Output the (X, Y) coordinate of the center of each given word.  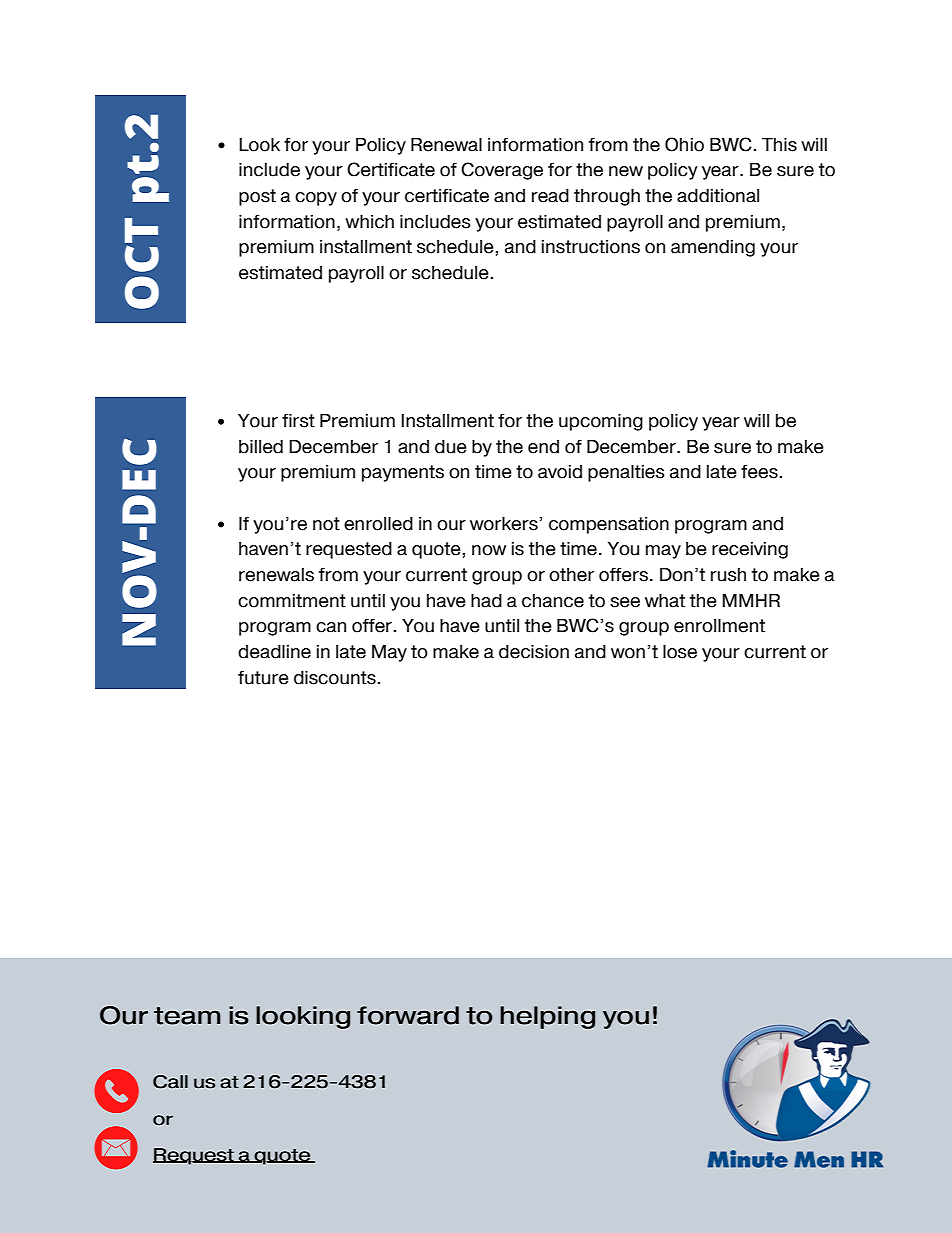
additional (718, 196)
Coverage (502, 171)
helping (547, 1017)
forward (408, 1015)
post (257, 197)
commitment (292, 601)
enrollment (719, 626)
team (187, 1016)
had (486, 601)
